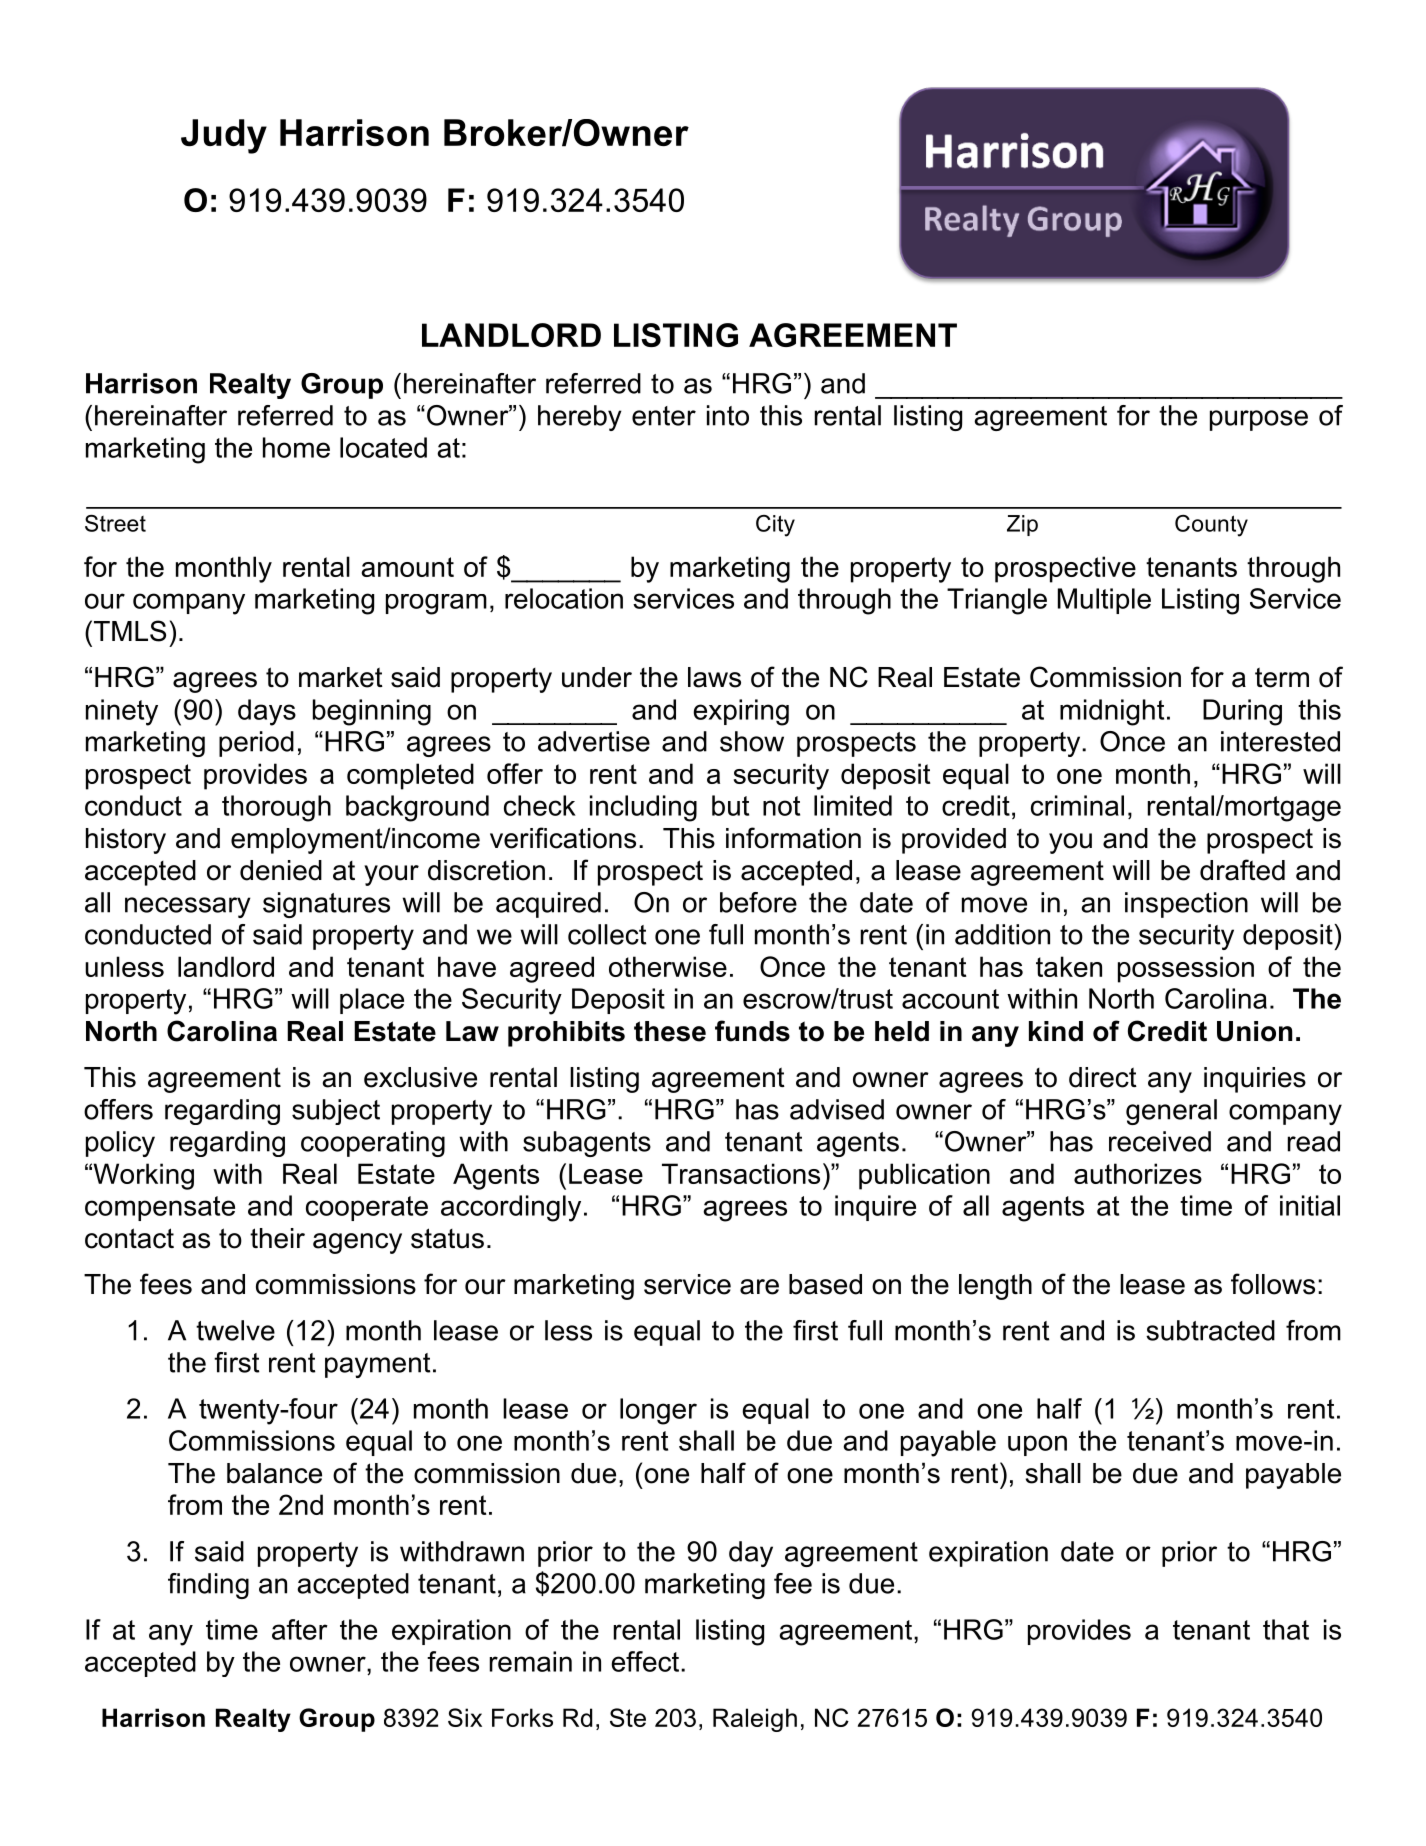  Describe the element at coordinates (1259, 420) in the screenshot. I see `purpose` at that location.
